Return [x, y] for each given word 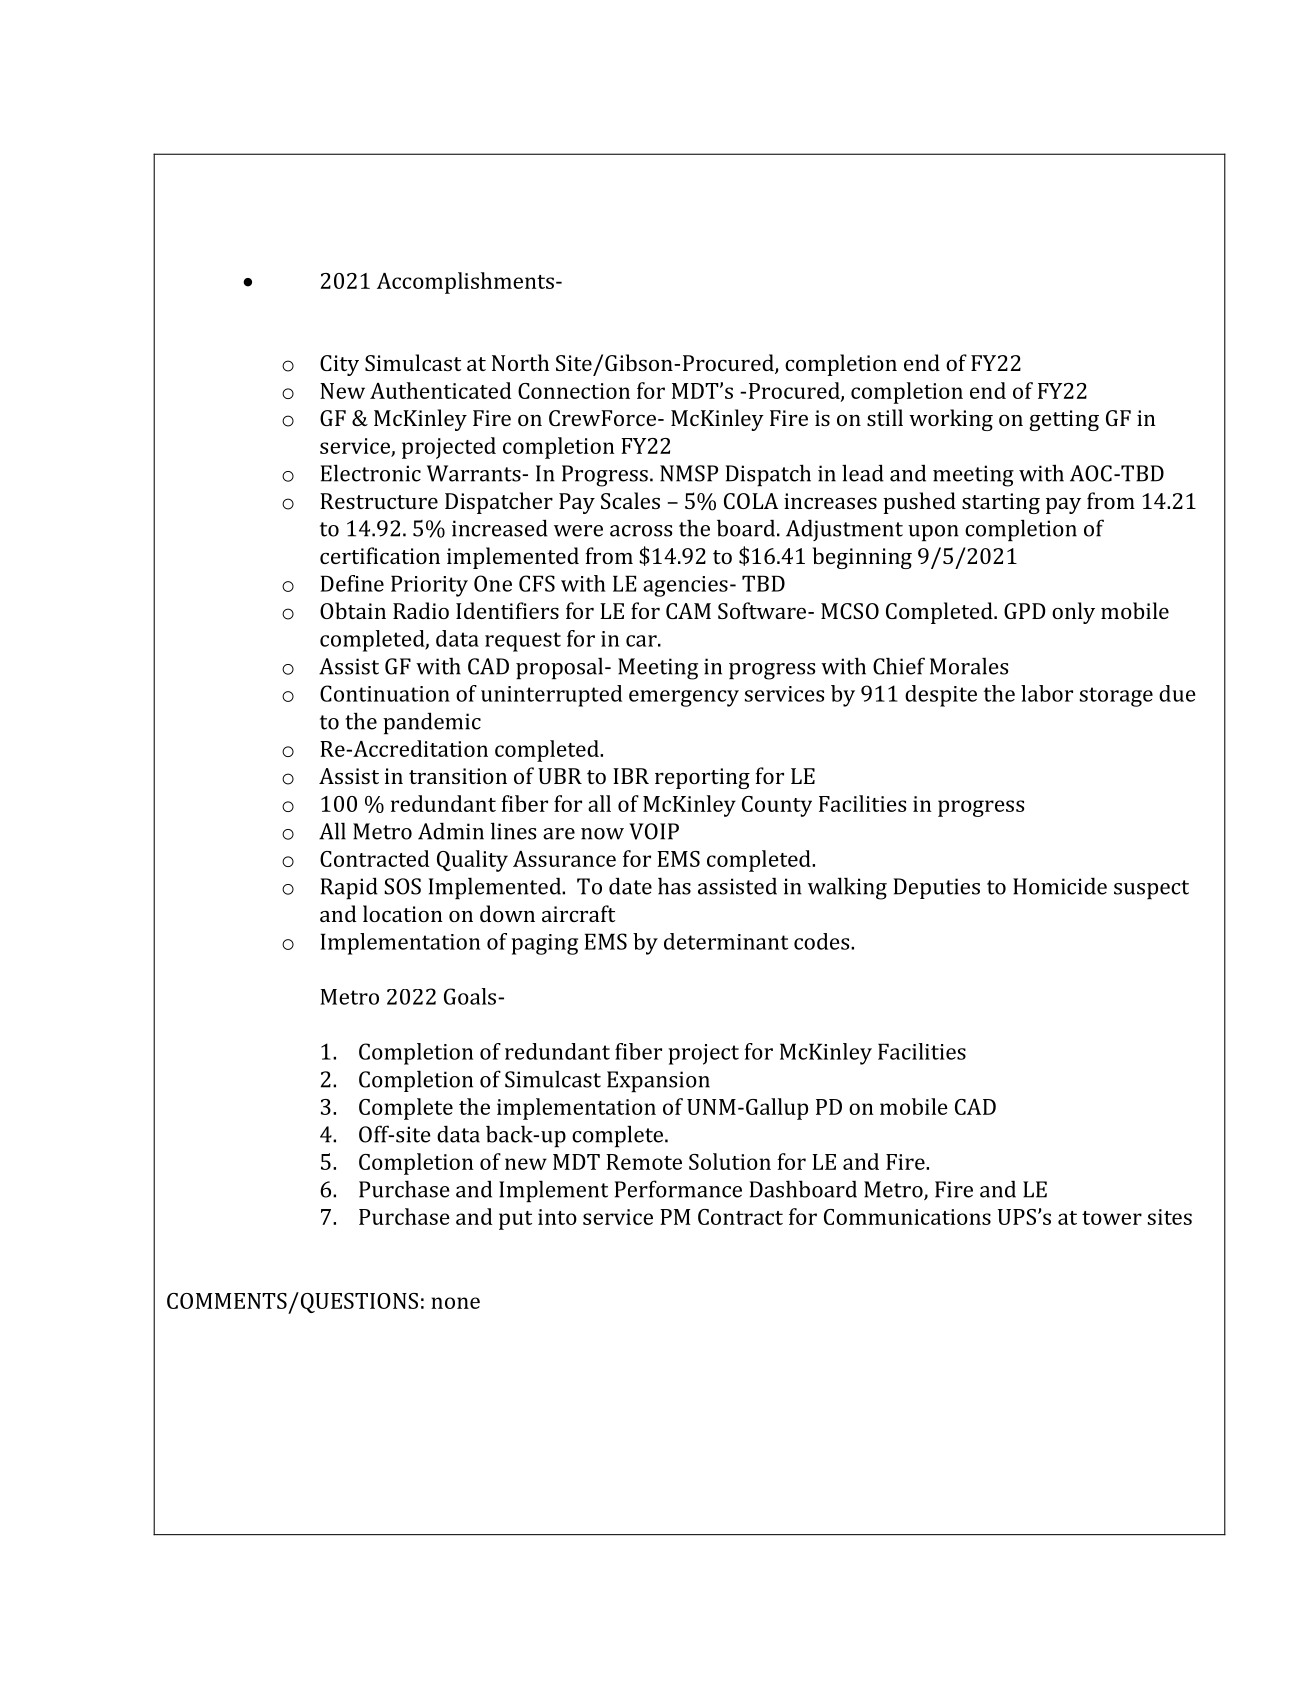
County [777, 806]
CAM [688, 611]
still [885, 417]
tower [1112, 1218]
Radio [421, 610]
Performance [678, 1189]
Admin [451, 831]
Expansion [658, 1082]
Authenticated [440, 390]
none [455, 1303]
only [1073, 613]
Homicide [1060, 886]
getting [1064, 420]
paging [544, 944]
